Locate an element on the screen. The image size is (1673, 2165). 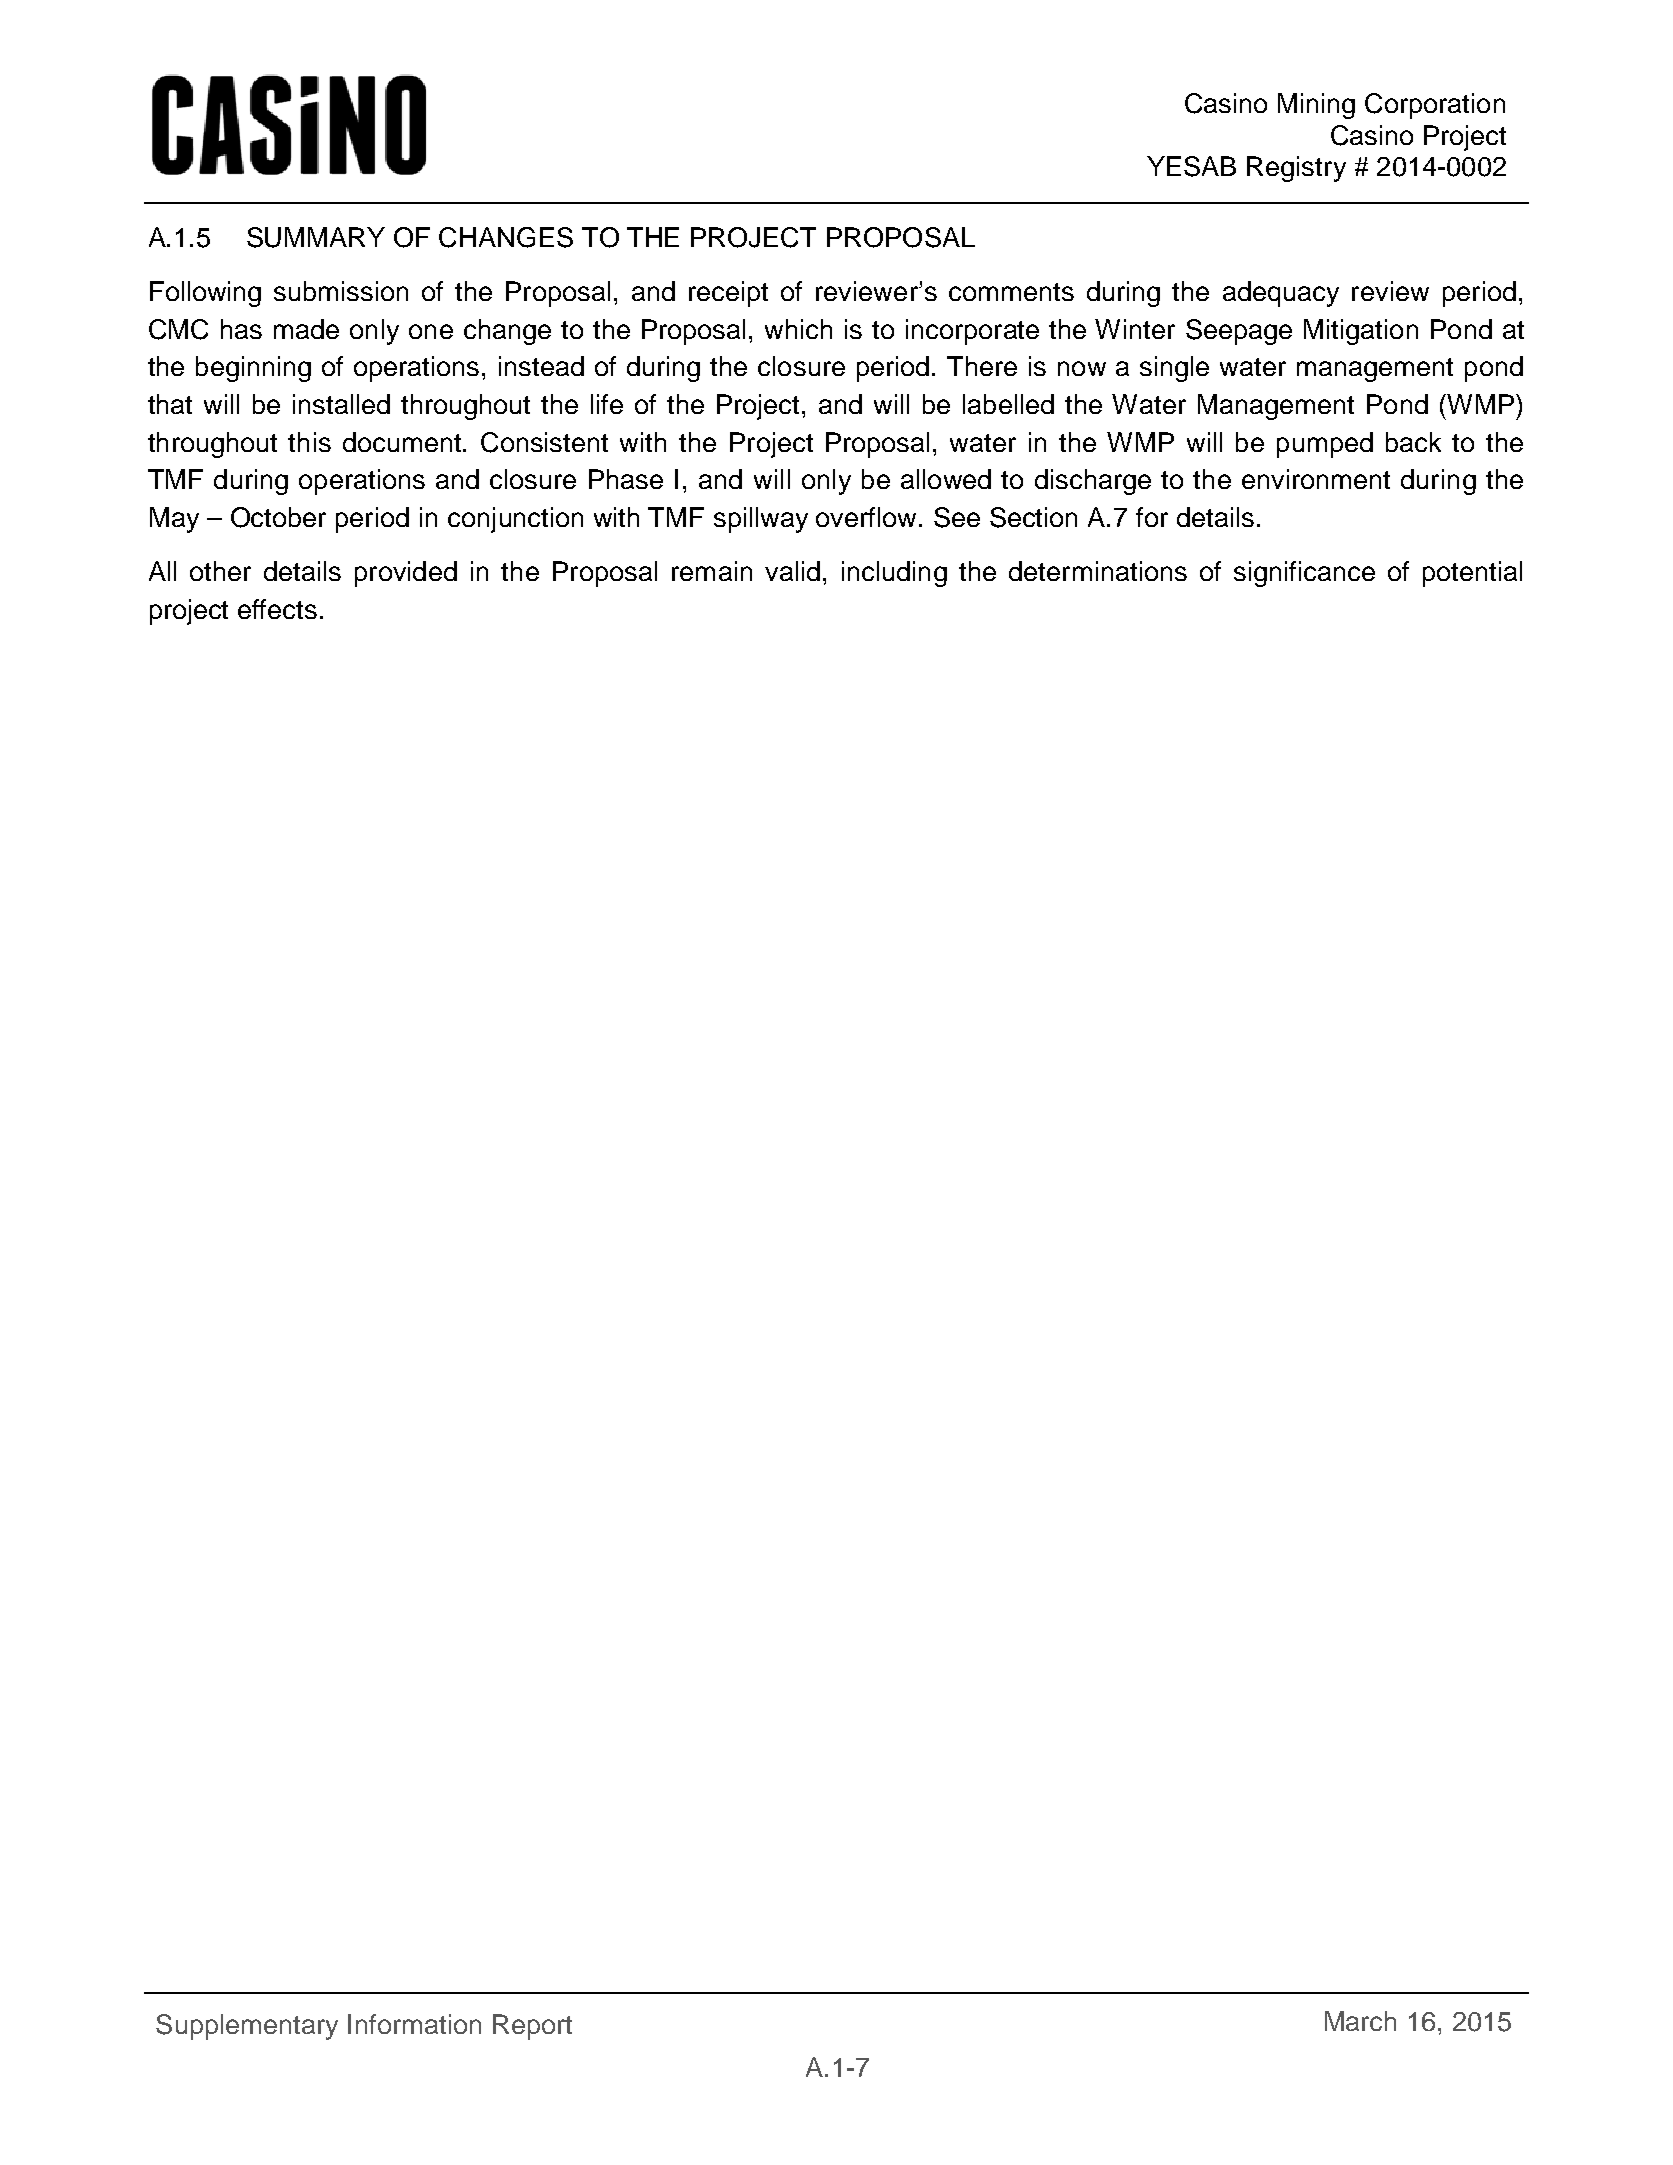
Supplementary is located at coordinates (247, 2027).
